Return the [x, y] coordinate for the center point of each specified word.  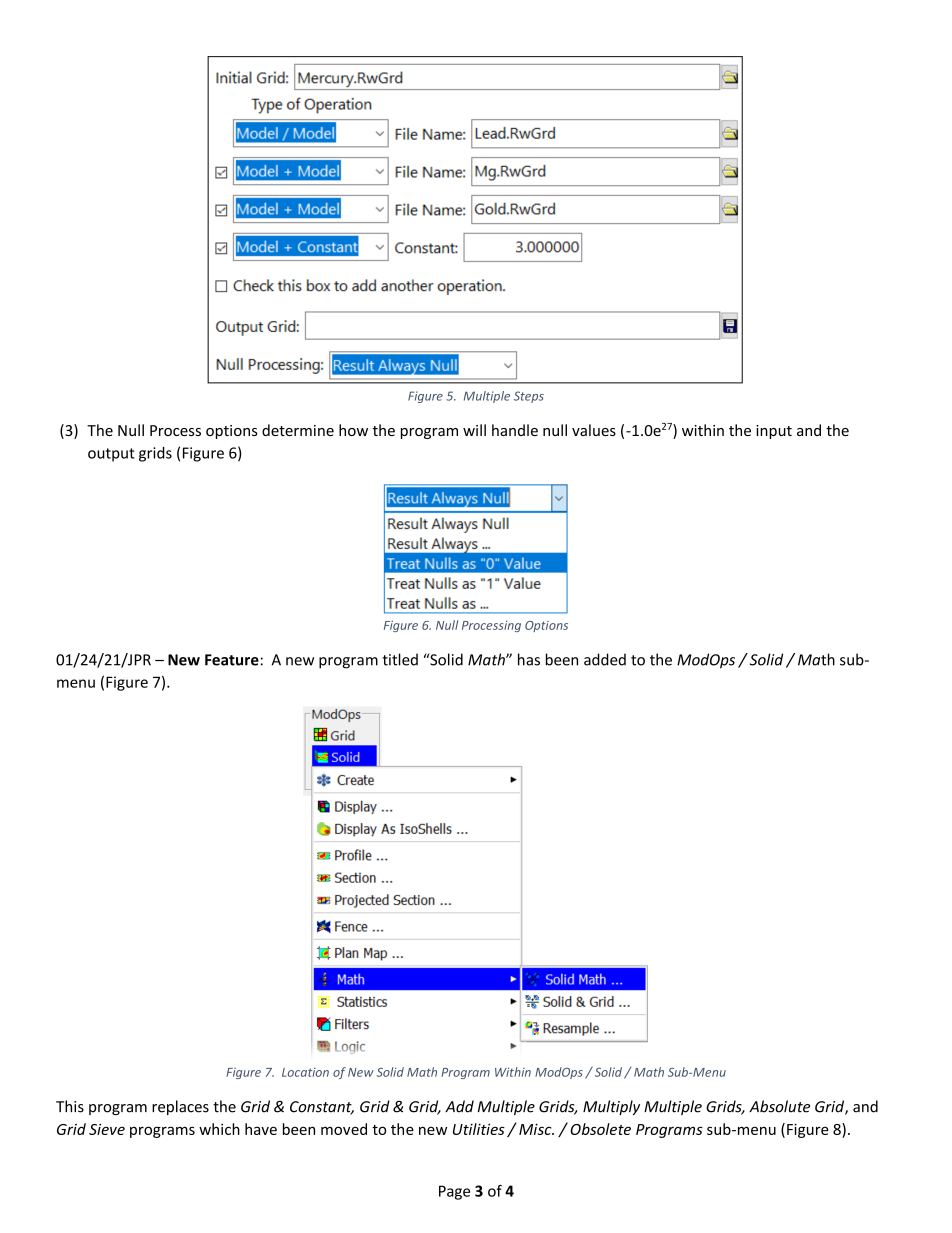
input [774, 432]
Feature [232, 660]
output [111, 455]
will [474, 430]
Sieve [107, 1129]
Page [454, 1192]
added [605, 659]
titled [400, 659]
